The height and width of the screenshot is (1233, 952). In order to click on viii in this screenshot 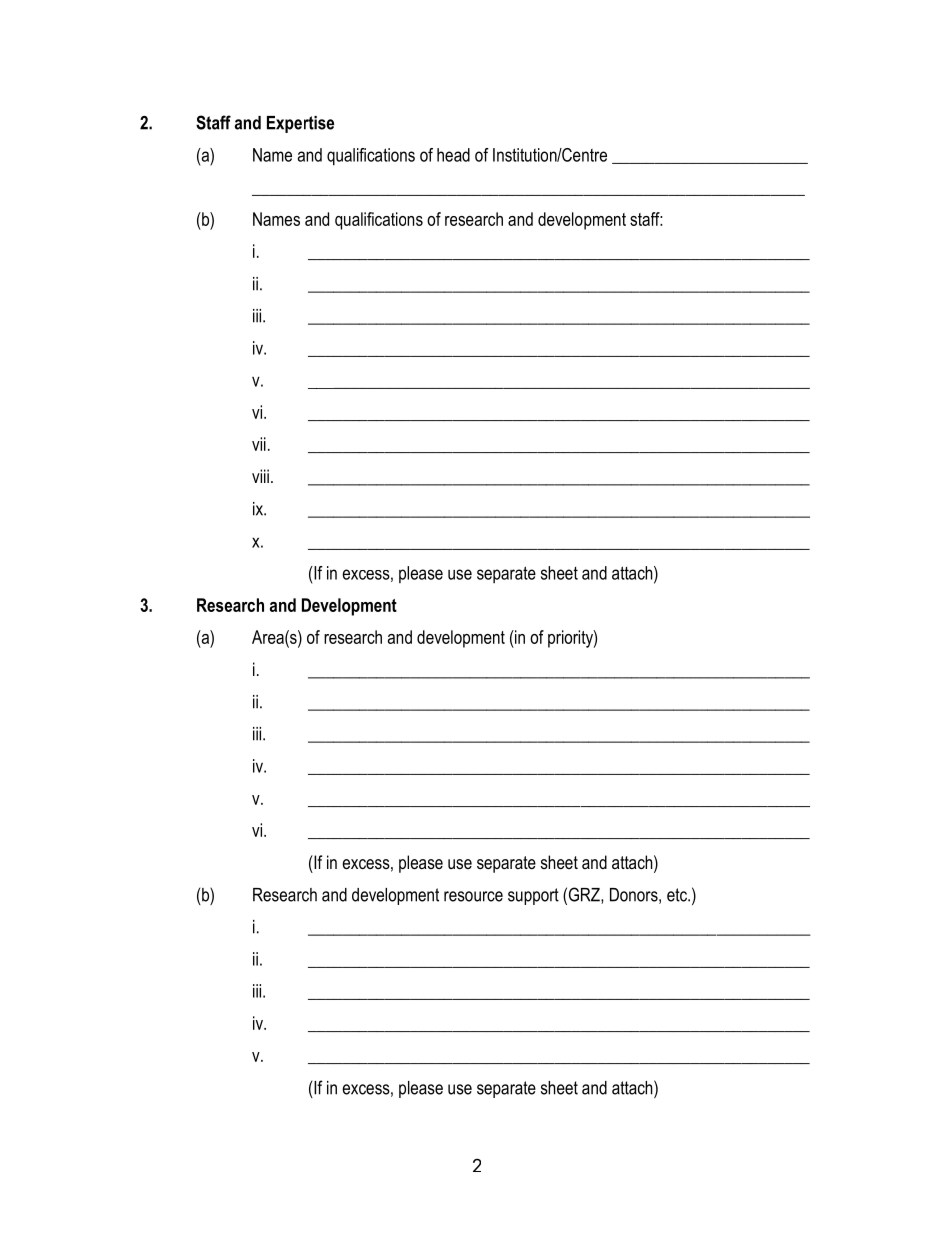, I will do `click(260, 476)`.
